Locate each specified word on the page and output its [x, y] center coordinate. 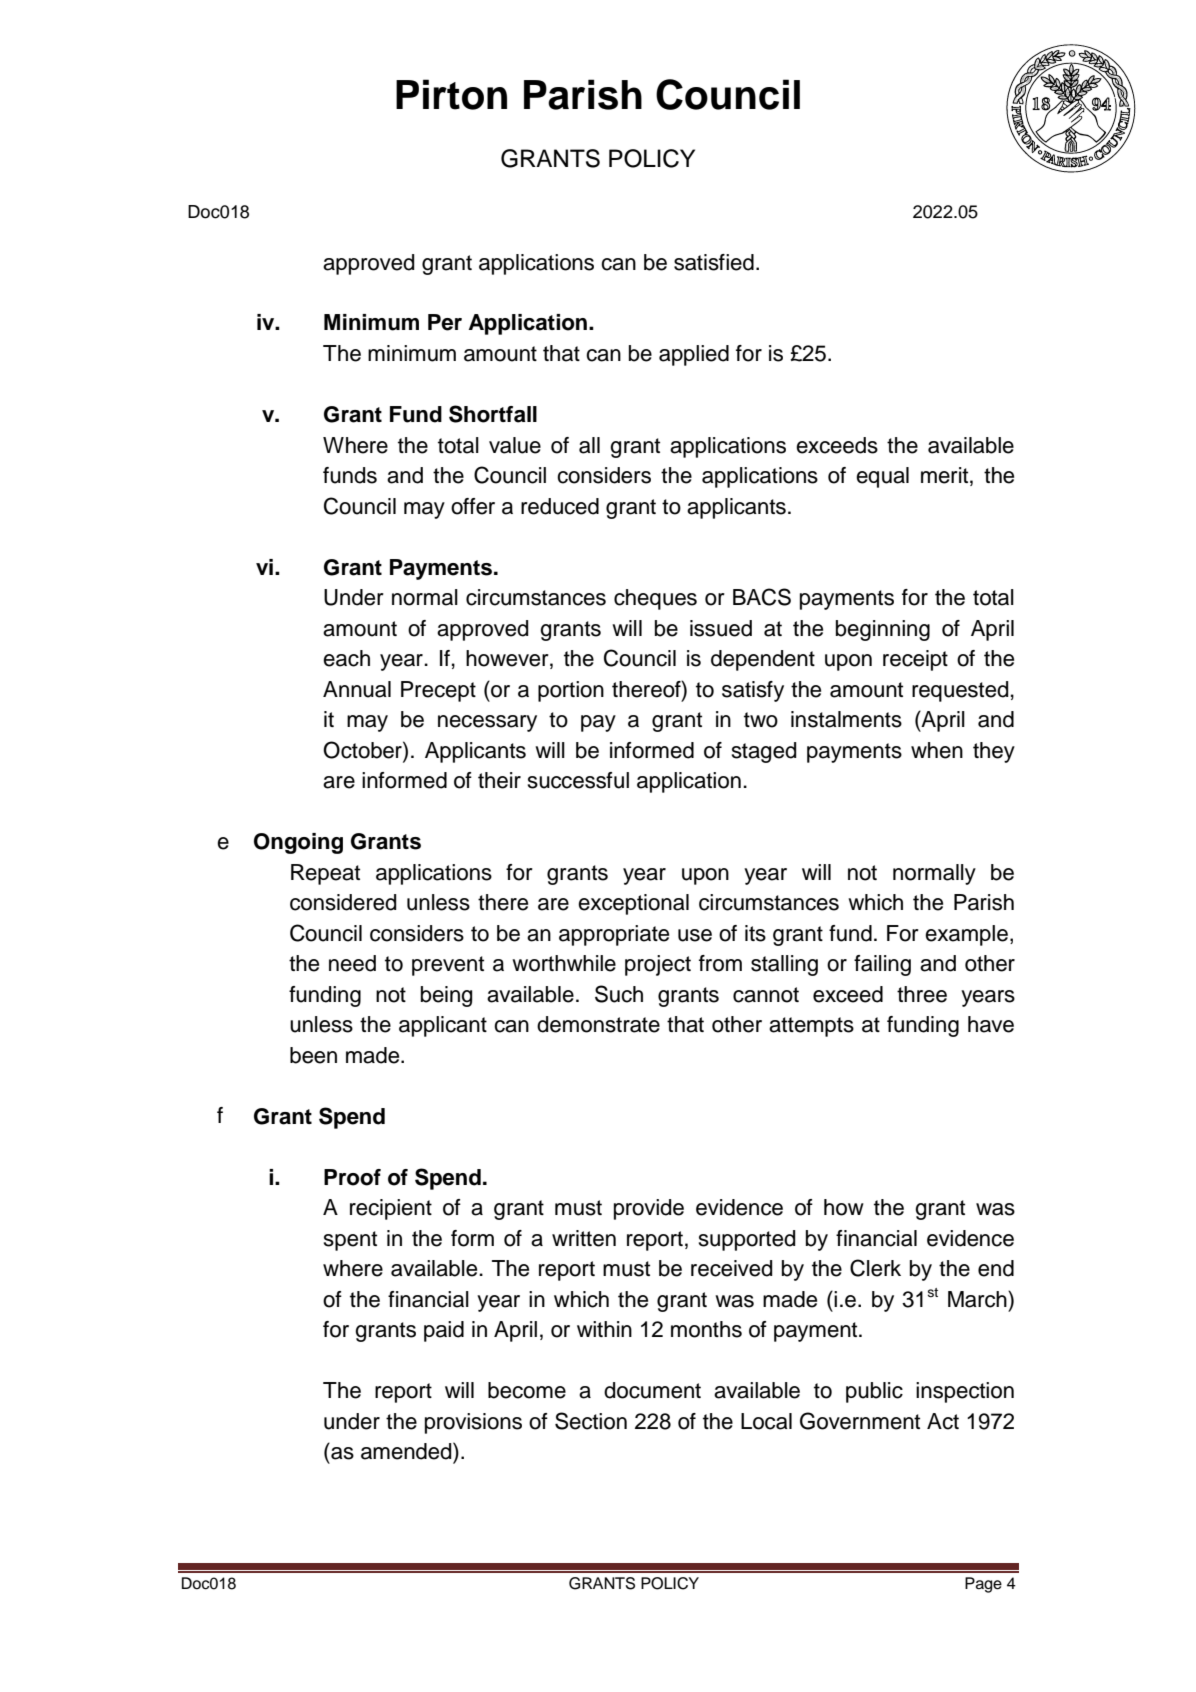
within [604, 1329]
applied [694, 355]
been [313, 1055]
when [937, 750]
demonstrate [598, 1024]
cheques [655, 599]
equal [882, 477]
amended [407, 1451]
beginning [883, 630]
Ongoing [298, 843]
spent [350, 1241]
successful [578, 780]
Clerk [875, 1268]
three [922, 994]
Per [445, 322]
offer [473, 506]
